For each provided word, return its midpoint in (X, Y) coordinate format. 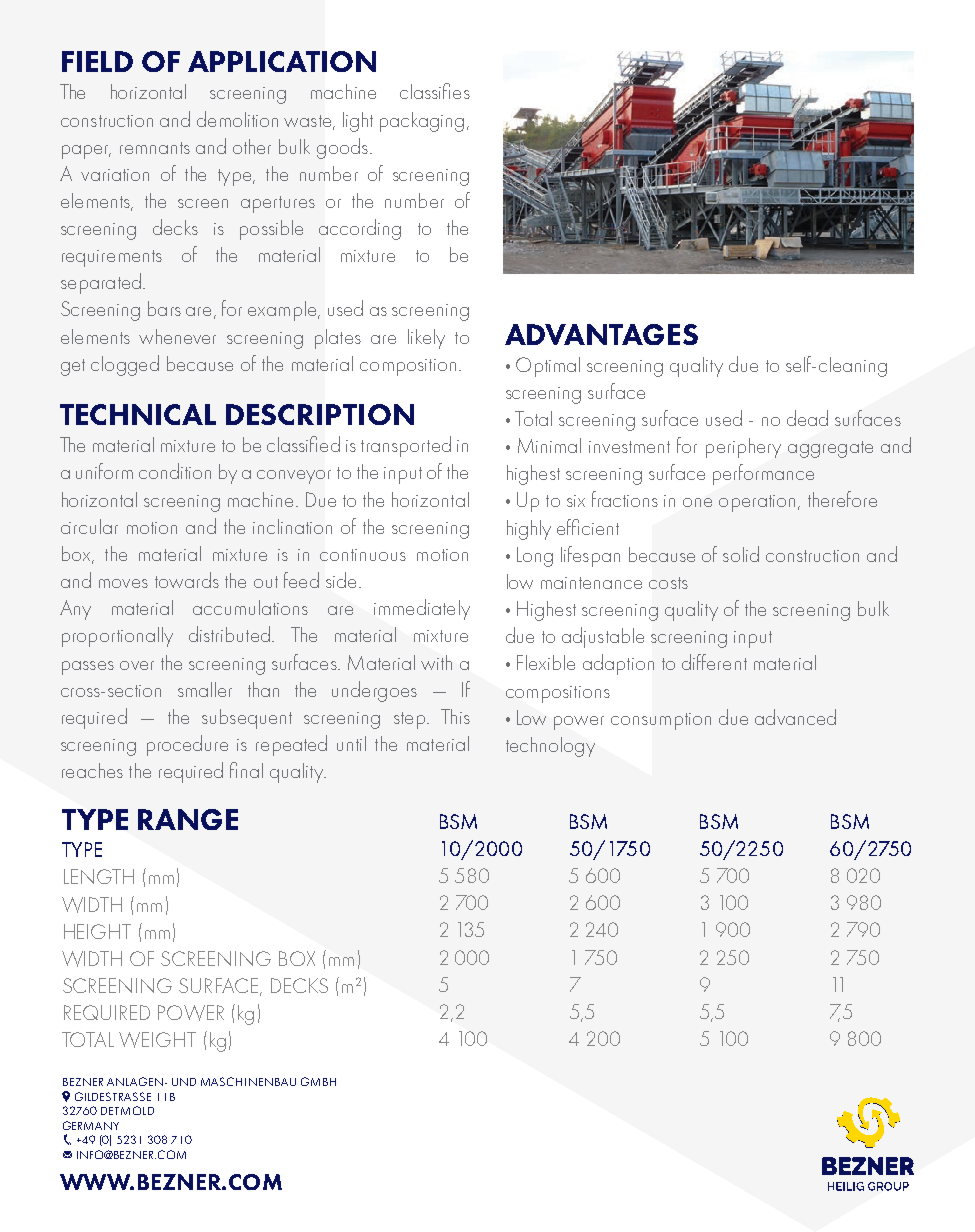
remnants (155, 148)
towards (187, 580)
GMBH (318, 1081)
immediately (422, 609)
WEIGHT (157, 1040)
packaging (422, 122)
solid (741, 554)
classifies (435, 91)
